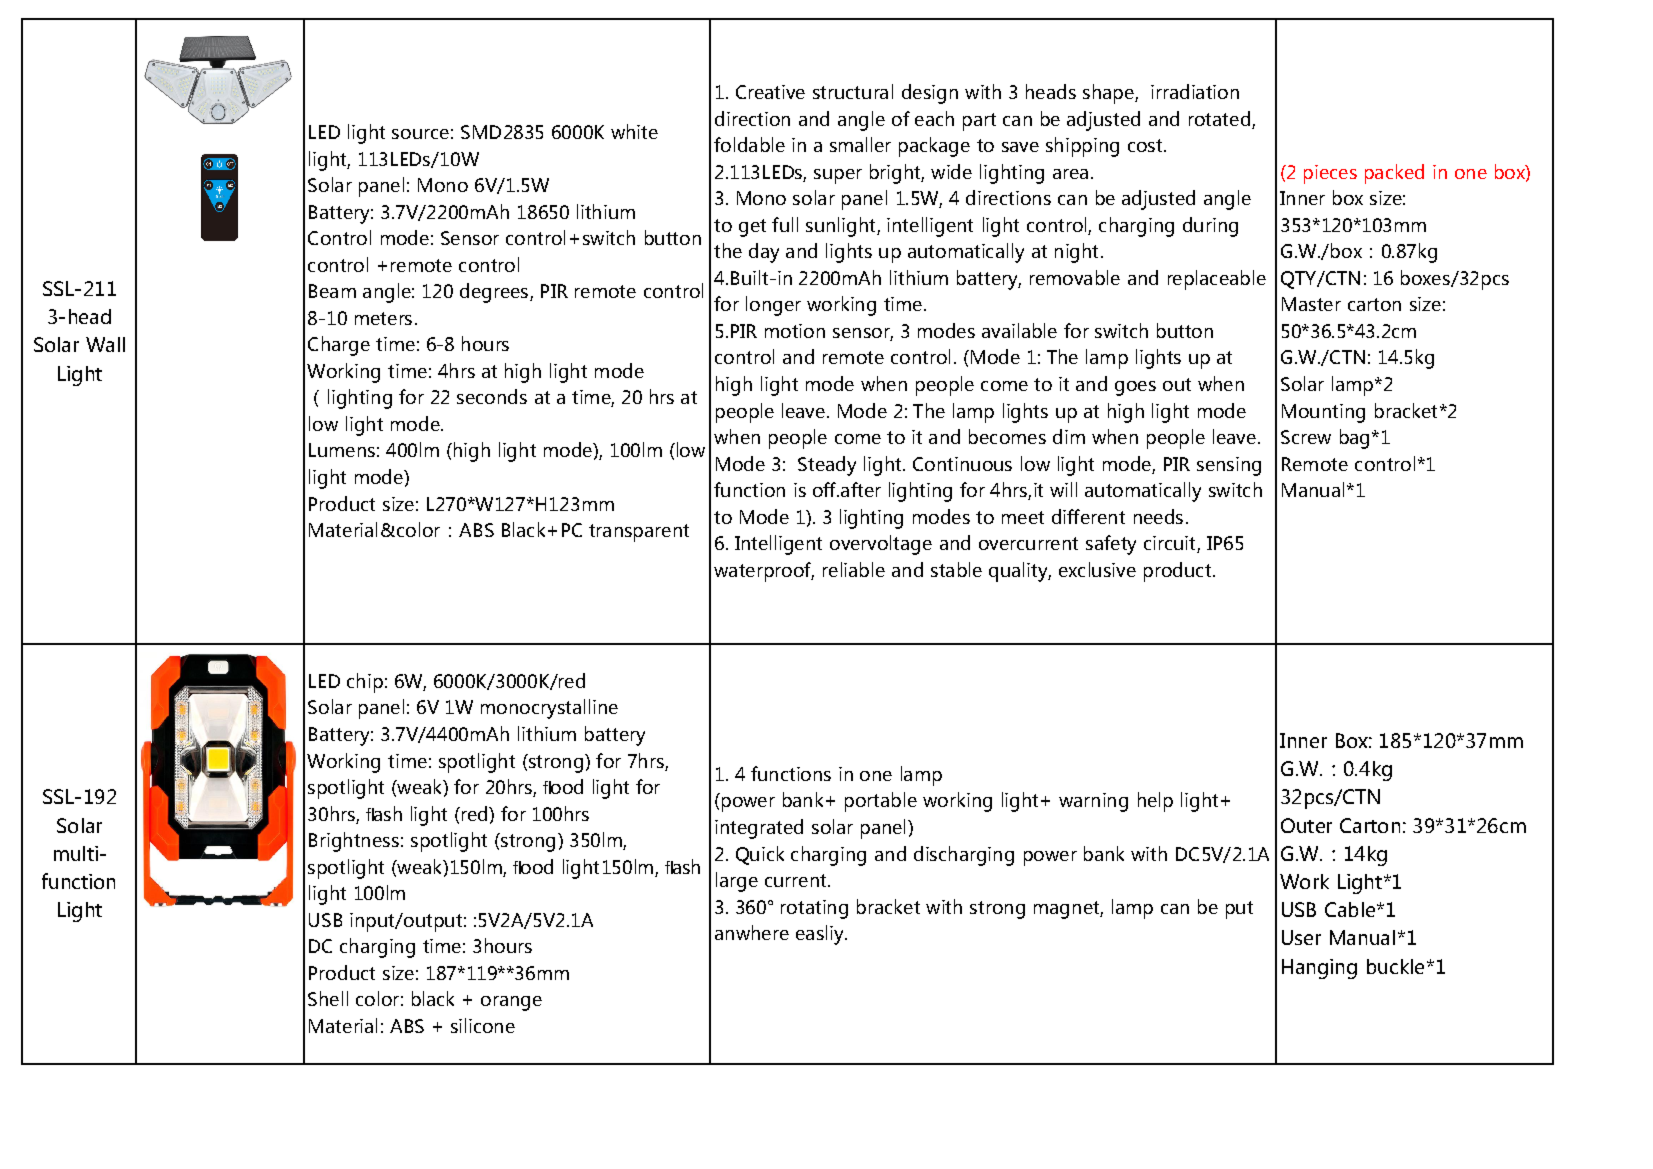 The height and width of the image is (1169, 1653). Describe the element at coordinates (795, 331) in the image. I see `motion` at that location.
